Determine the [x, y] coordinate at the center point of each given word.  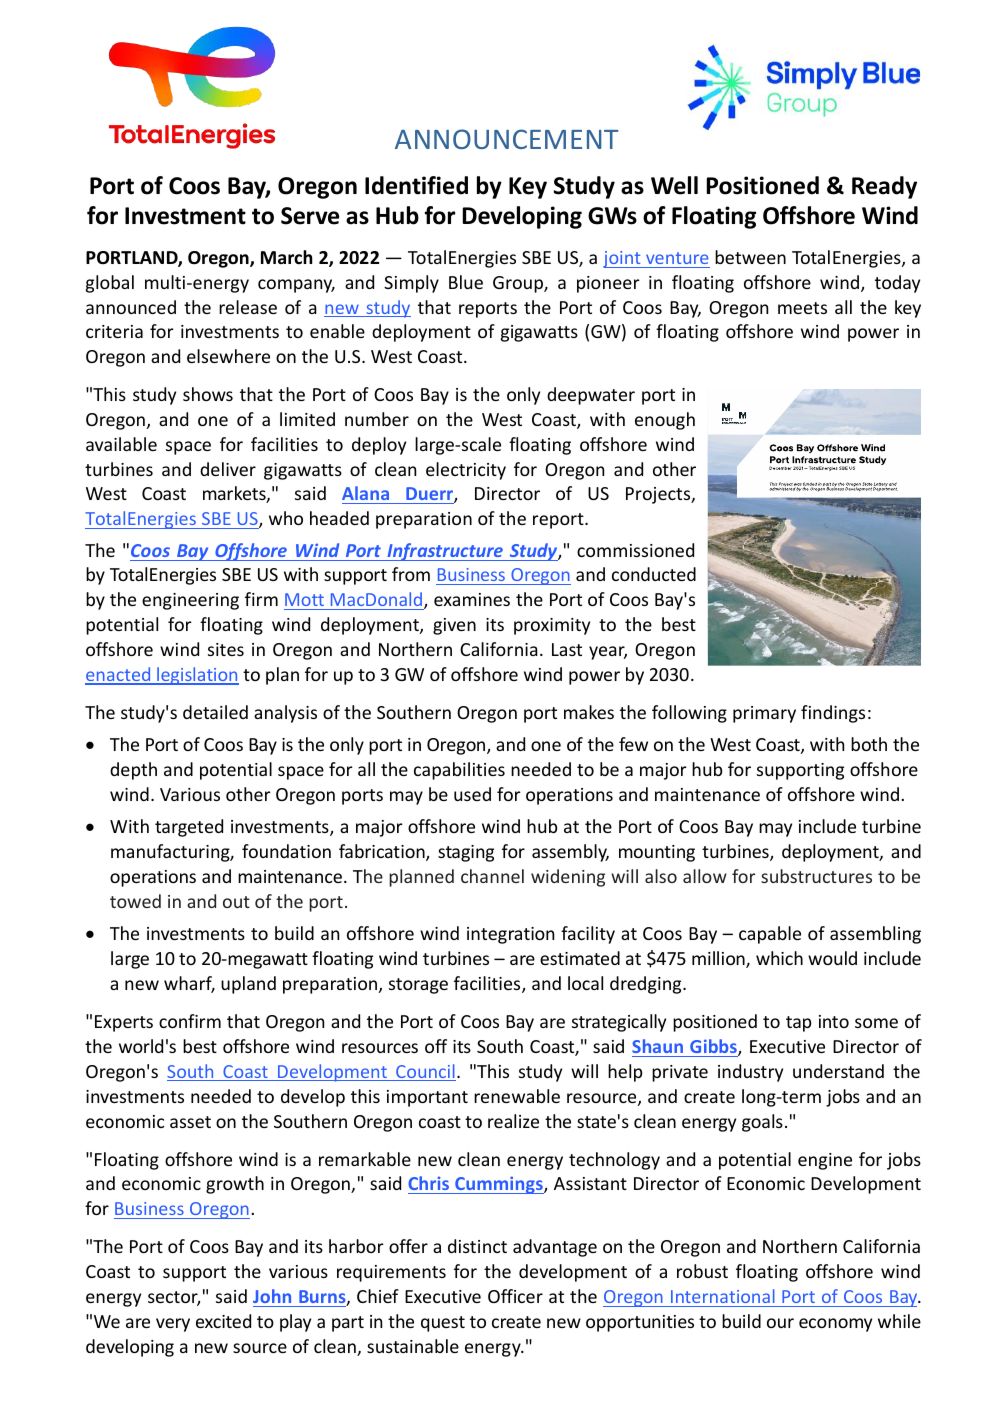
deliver [228, 469]
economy [835, 1325]
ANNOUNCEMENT [507, 139]
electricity [466, 471]
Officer [515, 1296]
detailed [215, 712]
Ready [884, 187]
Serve [310, 216]
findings [833, 714]
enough [665, 421]
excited [223, 1321]
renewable [517, 1096]
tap [799, 1024]
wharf [189, 984]
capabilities [459, 771]
